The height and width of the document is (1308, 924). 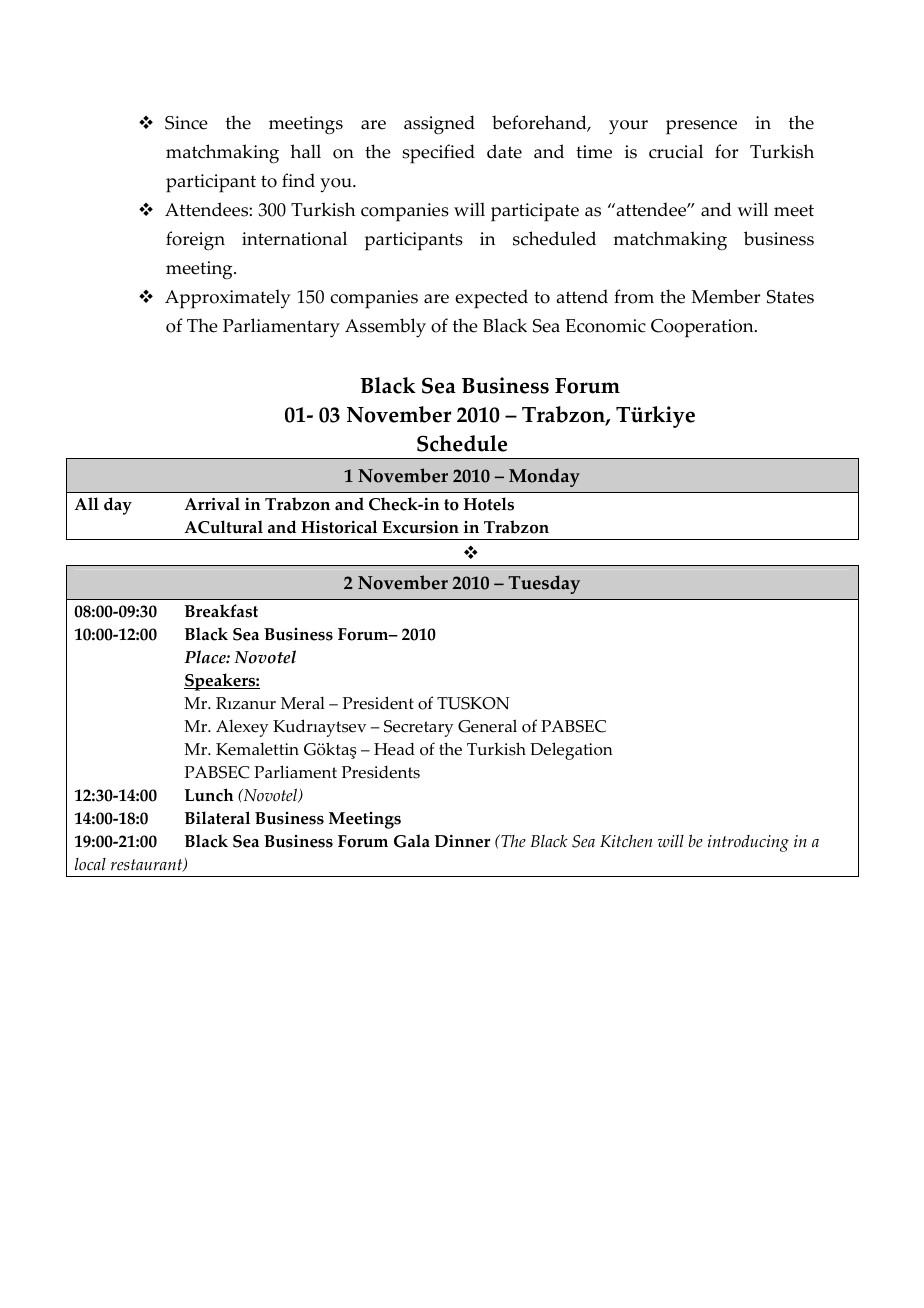 What do you see at coordinates (221, 611) in the document?
I see `Breakfast` at bounding box center [221, 611].
